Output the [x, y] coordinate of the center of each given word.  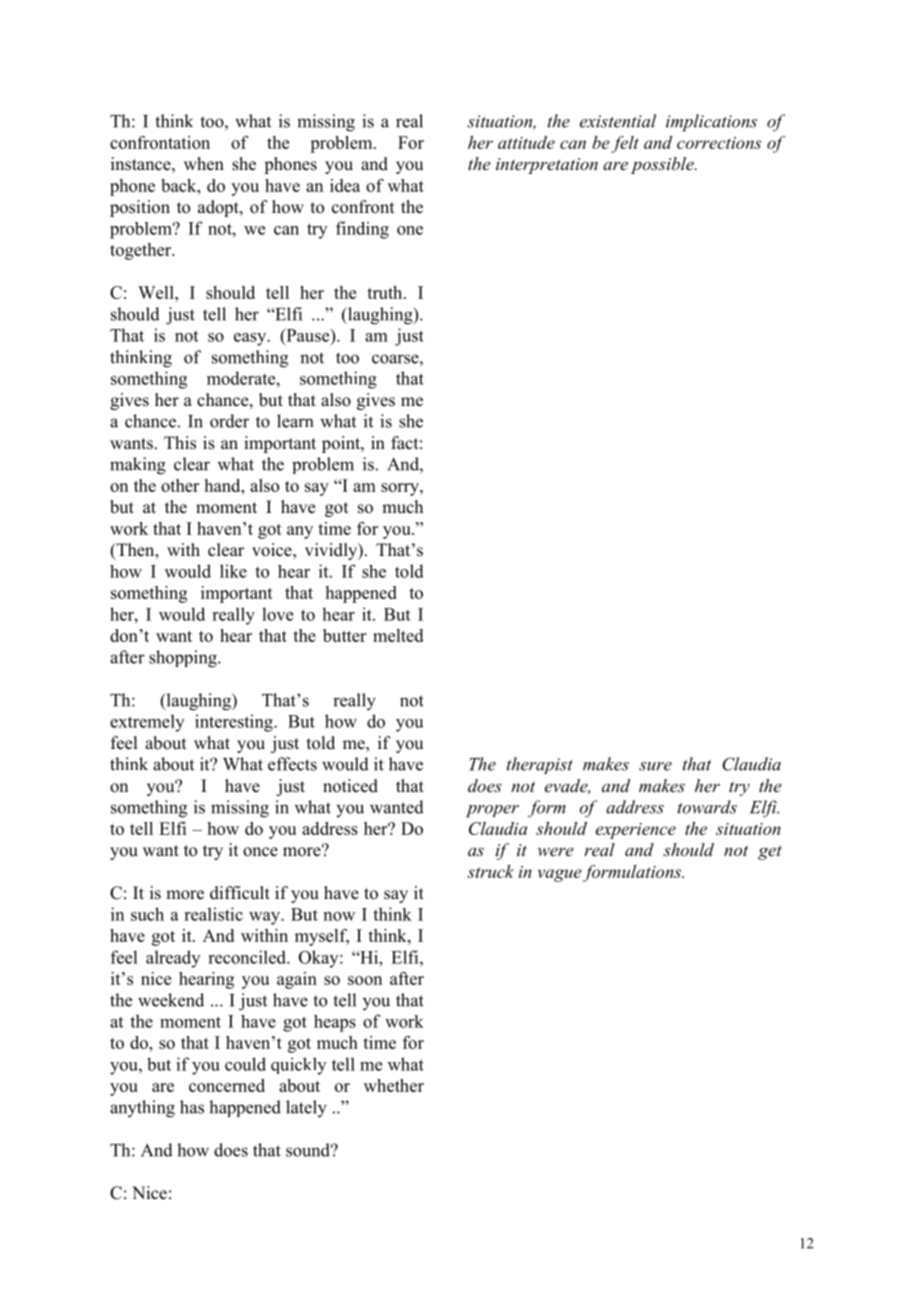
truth [386, 292]
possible [663, 165]
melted [398, 635]
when [204, 164]
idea [345, 185]
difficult [240, 893]
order [229, 421]
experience [636, 831]
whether [394, 1085]
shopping [184, 659]
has [192, 1107]
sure [655, 766]
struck [490, 871]
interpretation [547, 166]
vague [561, 875]
